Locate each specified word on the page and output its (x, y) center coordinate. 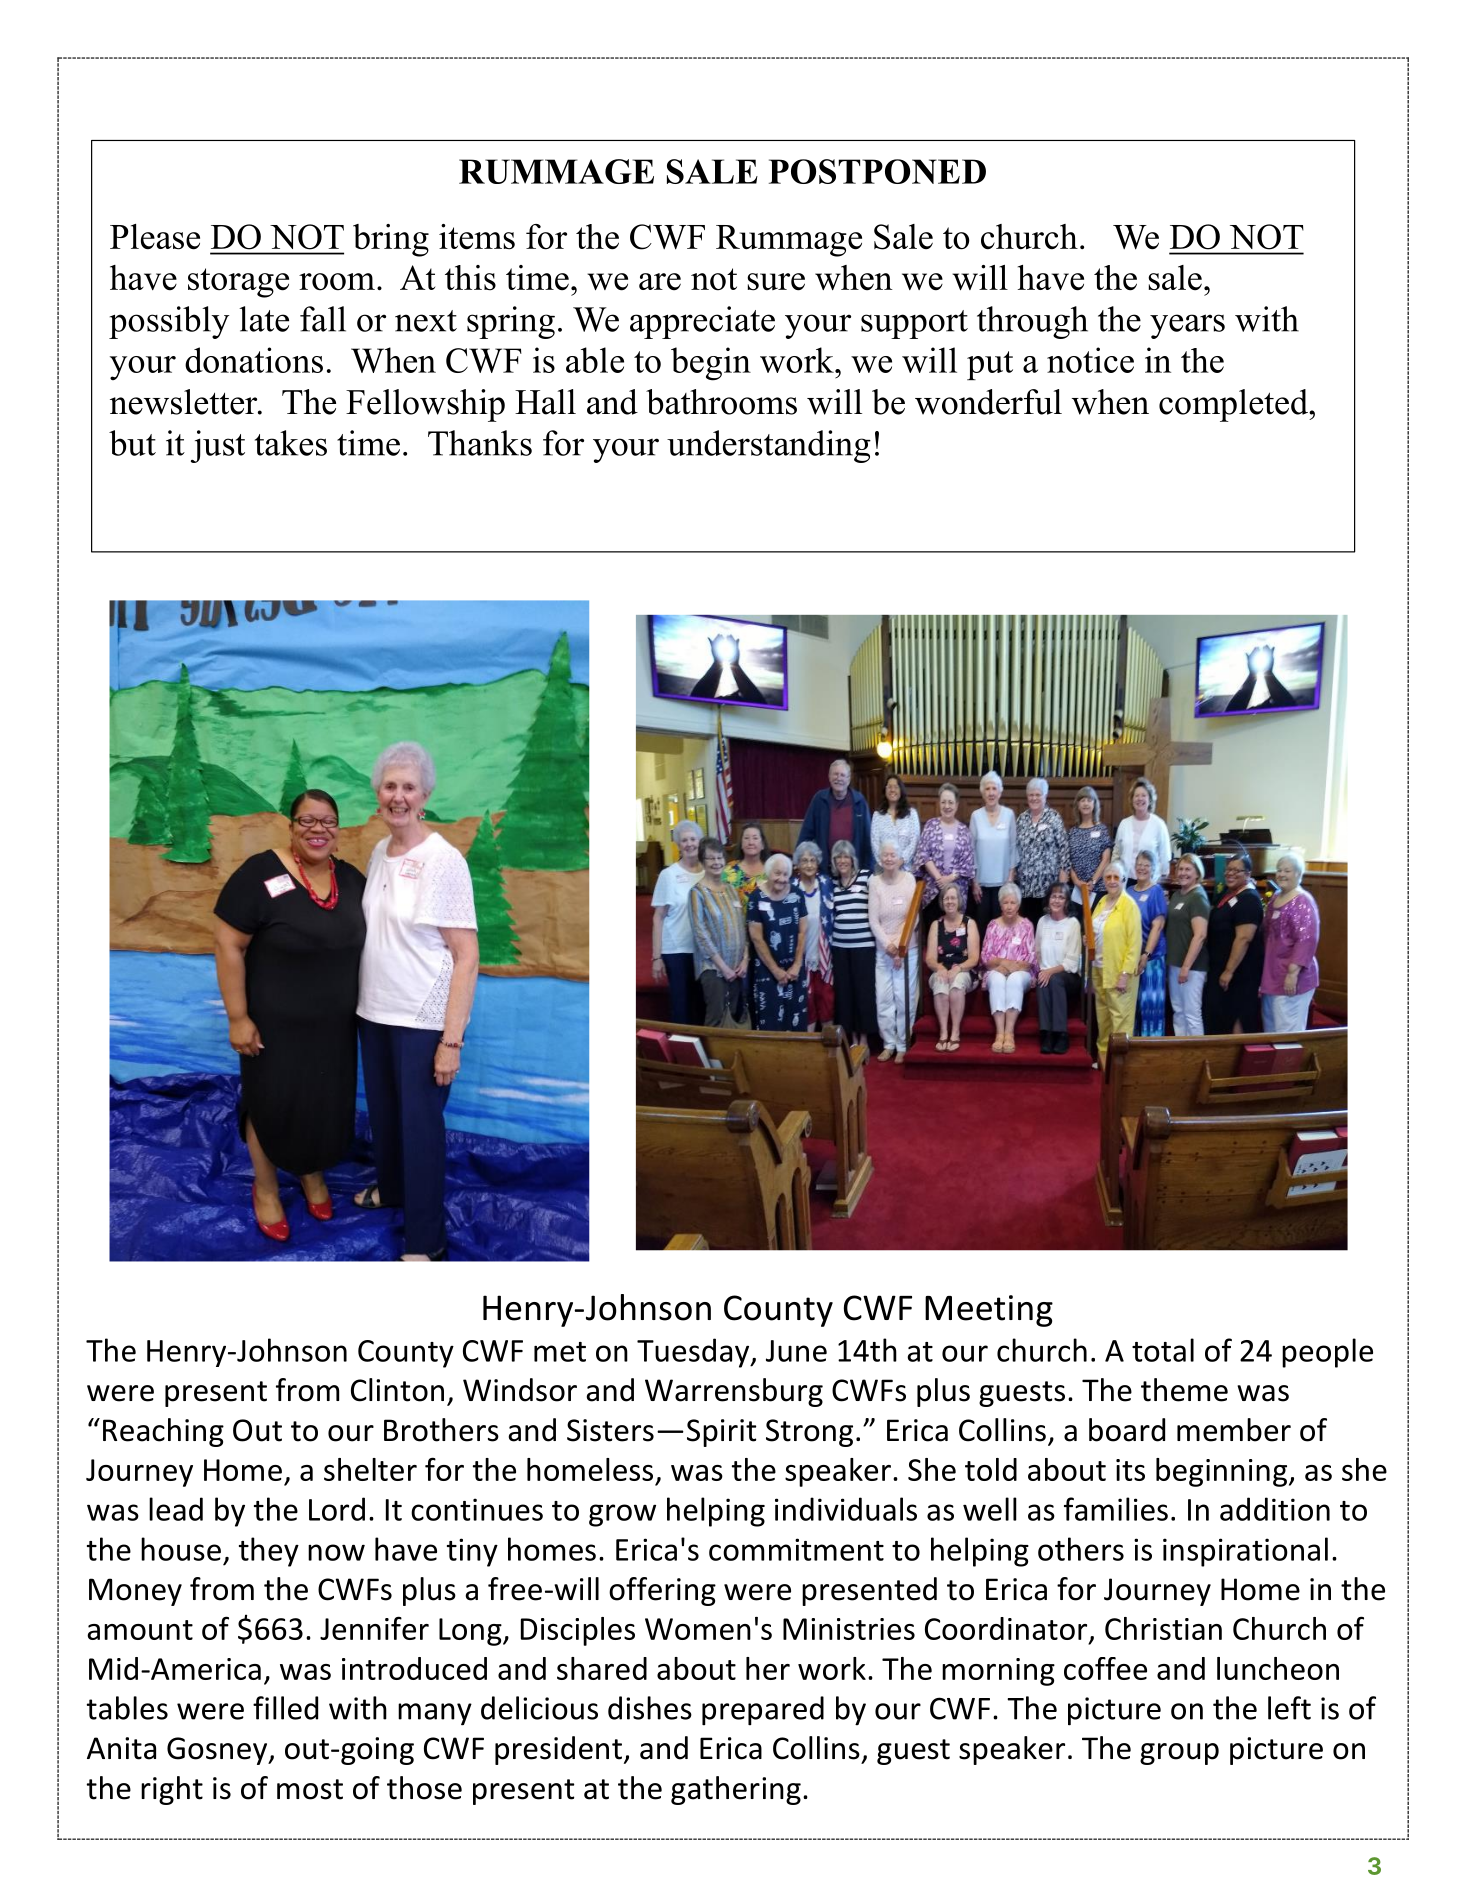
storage (238, 283)
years (1187, 326)
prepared (763, 1711)
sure (776, 282)
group (1179, 1754)
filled (285, 1708)
